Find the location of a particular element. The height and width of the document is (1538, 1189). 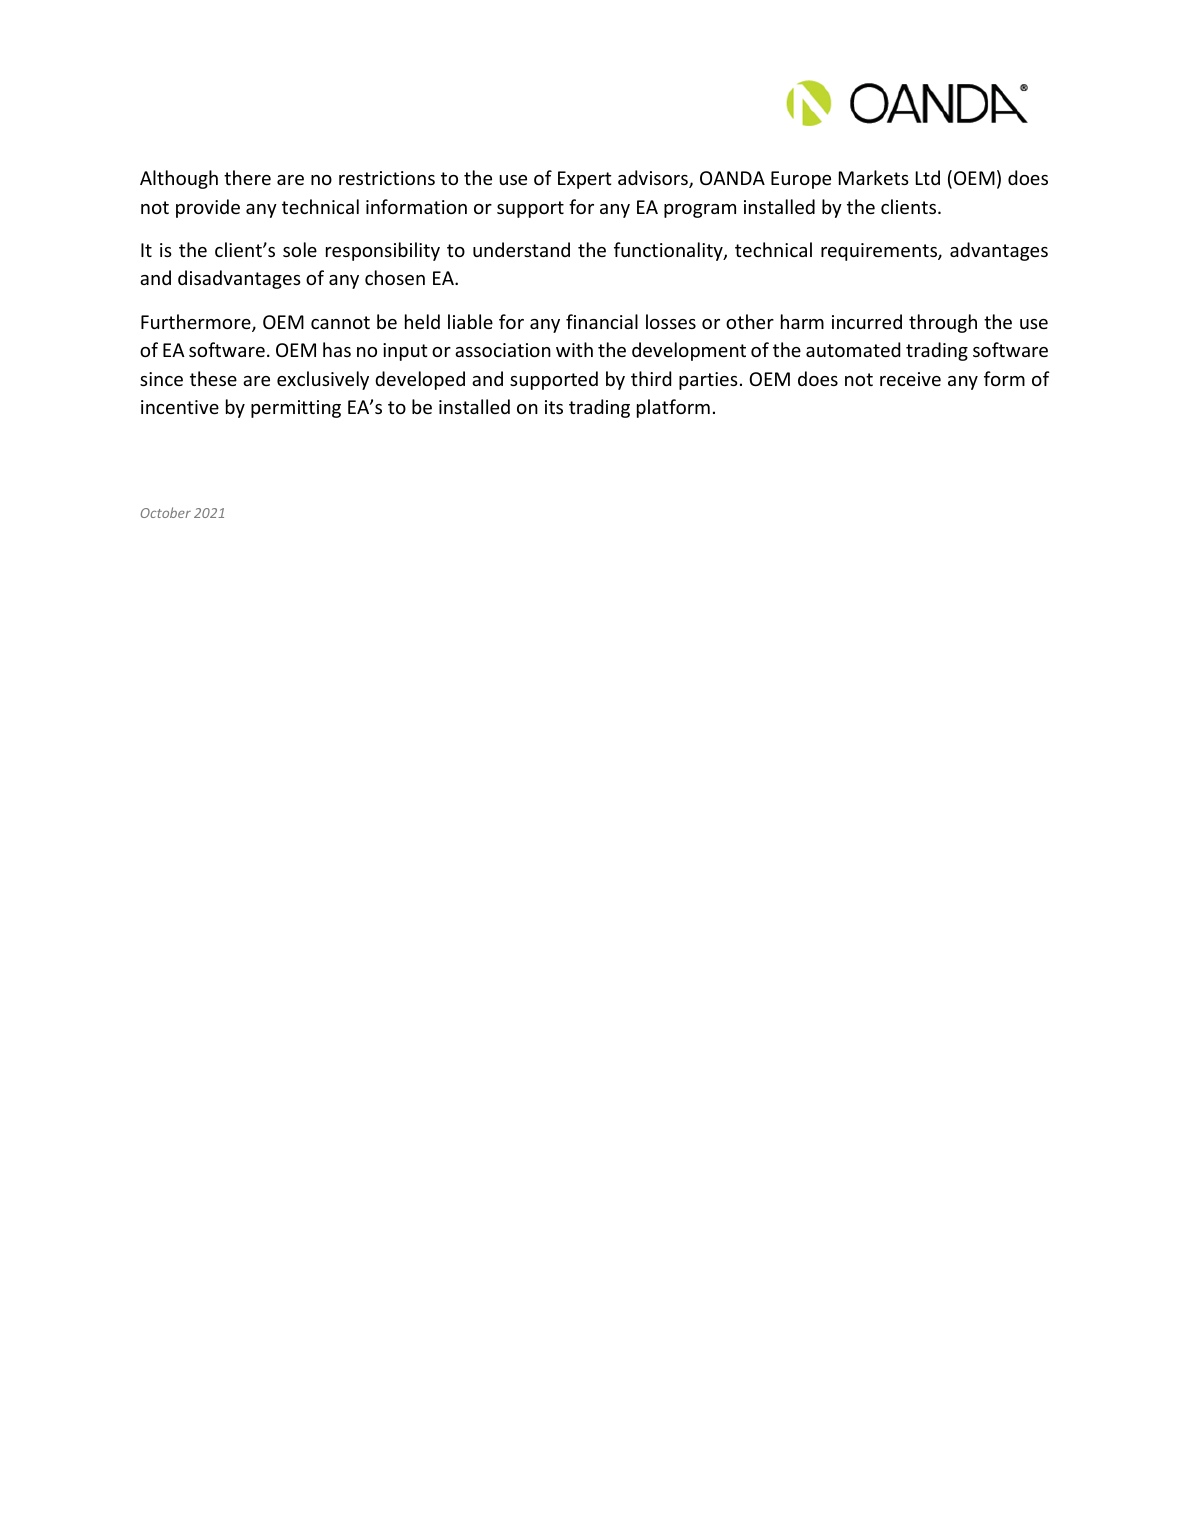

parties is located at coordinates (708, 381).
